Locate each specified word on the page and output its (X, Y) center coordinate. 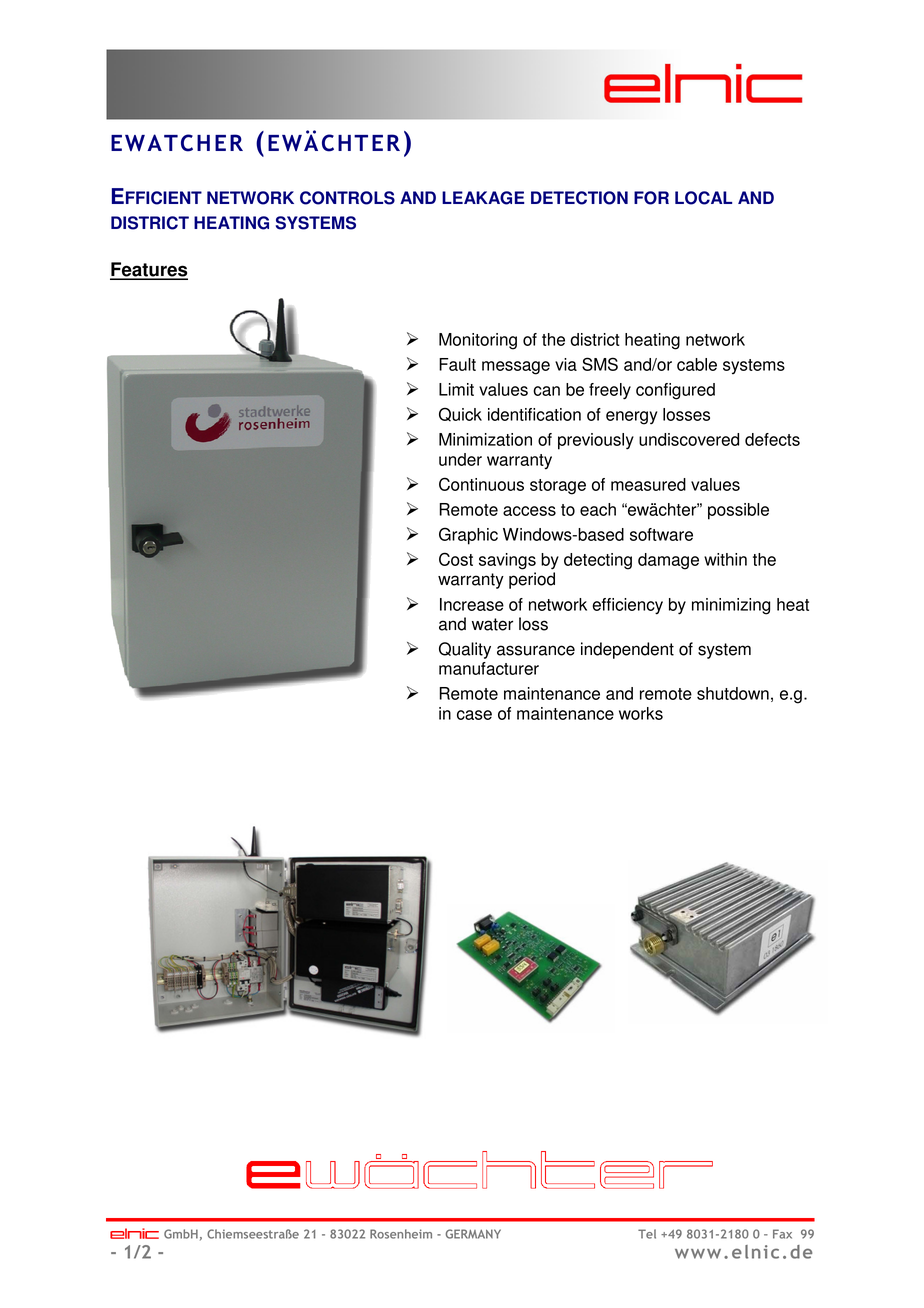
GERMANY (473, 1234)
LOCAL (703, 198)
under (460, 459)
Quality (465, 650)
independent (627, 650)
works (641, 713)
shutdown (733, 693)
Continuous (481, 484)
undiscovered (689, 439)
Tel (647, 1234)
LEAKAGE (483, 198)
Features (149, 270)
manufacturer (489, 668)
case (474, 715)
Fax (782, 1234)
